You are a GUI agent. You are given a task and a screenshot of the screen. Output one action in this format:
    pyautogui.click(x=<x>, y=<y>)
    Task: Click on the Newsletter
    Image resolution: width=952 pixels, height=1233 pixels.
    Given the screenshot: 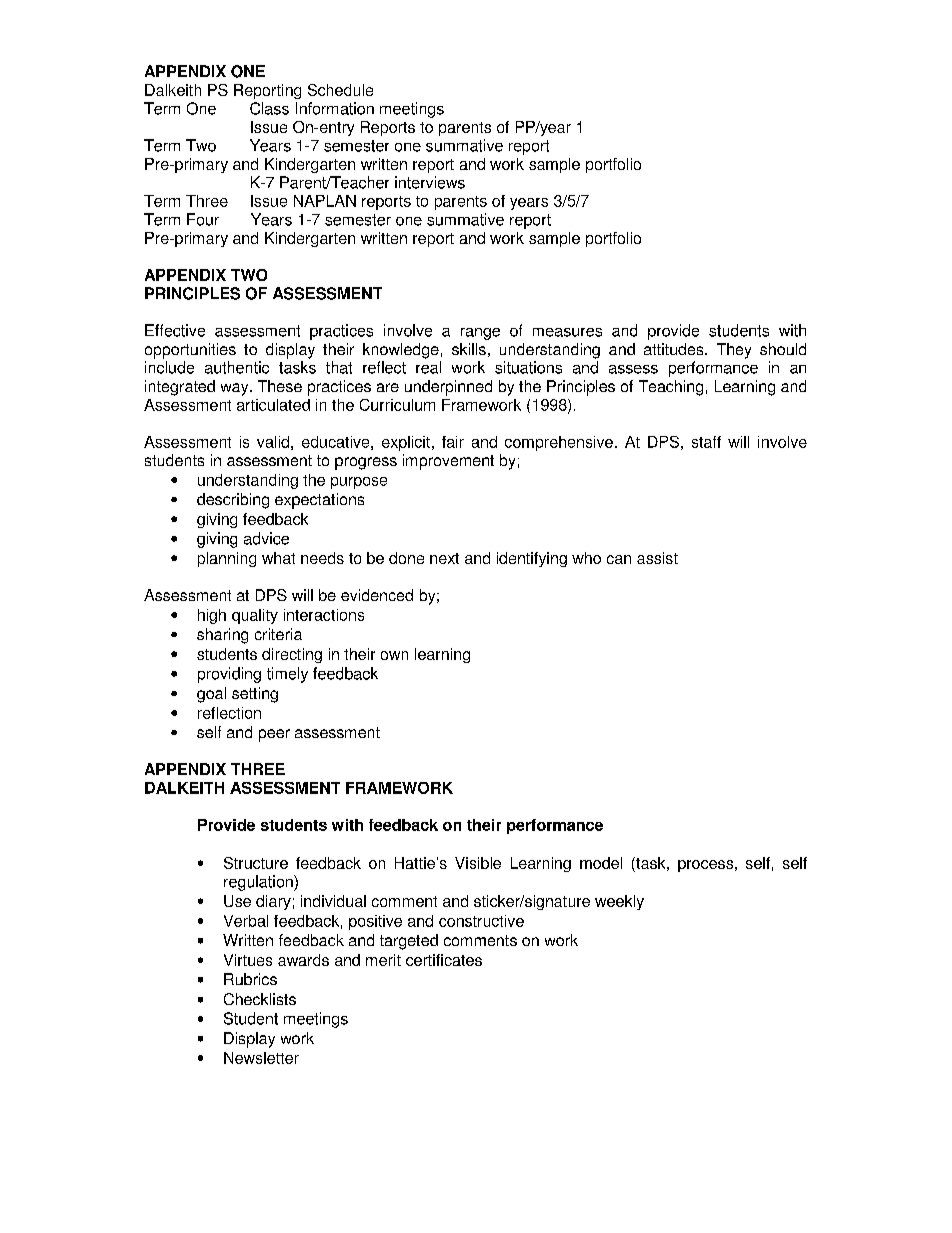 What is the action you would take?
    pyautogui.click(x=261, y=1058)
